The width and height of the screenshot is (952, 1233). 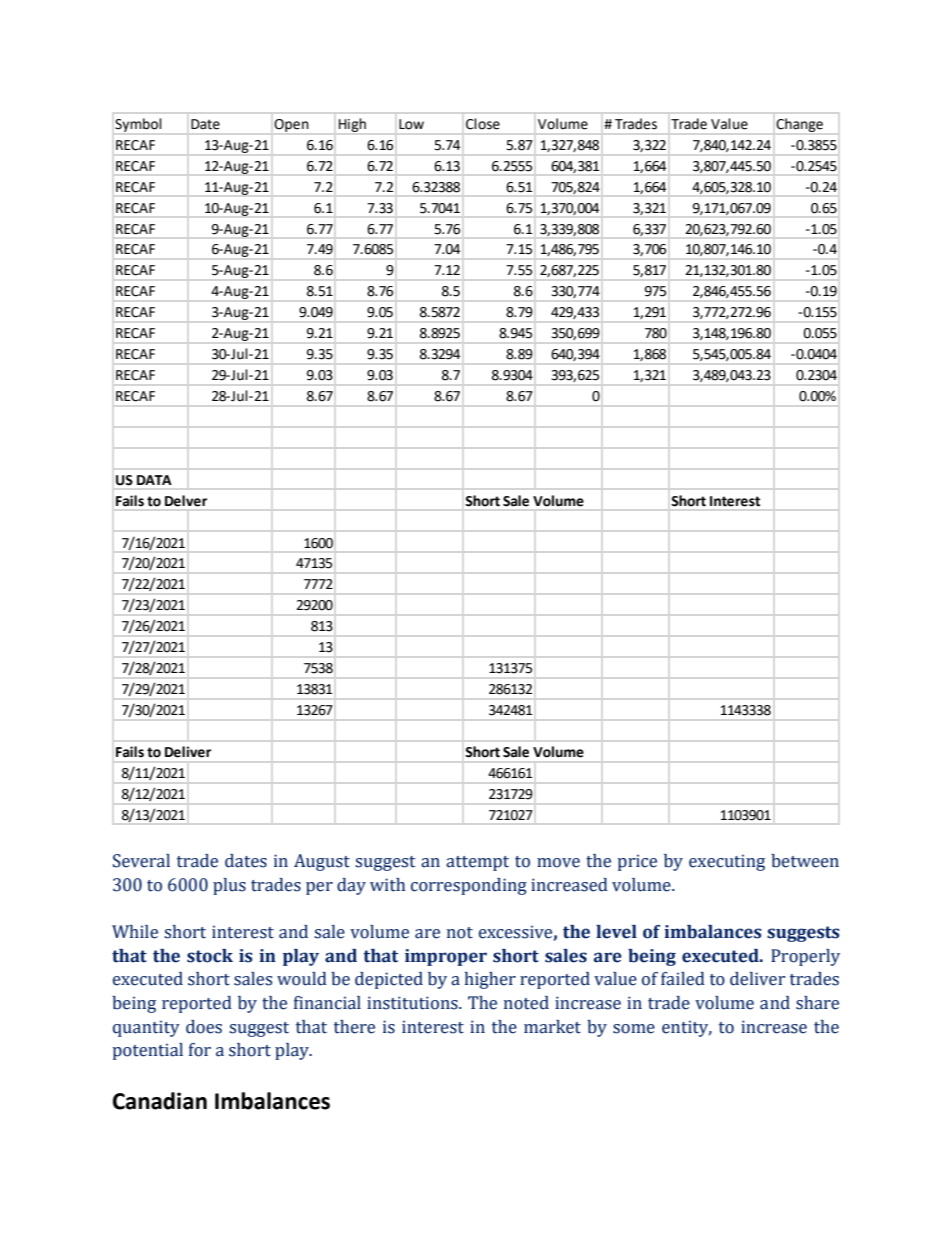 What do you see at coordinates (483, 124) in the screenshot?
I see `Close` at bounding box center [483, 124].
